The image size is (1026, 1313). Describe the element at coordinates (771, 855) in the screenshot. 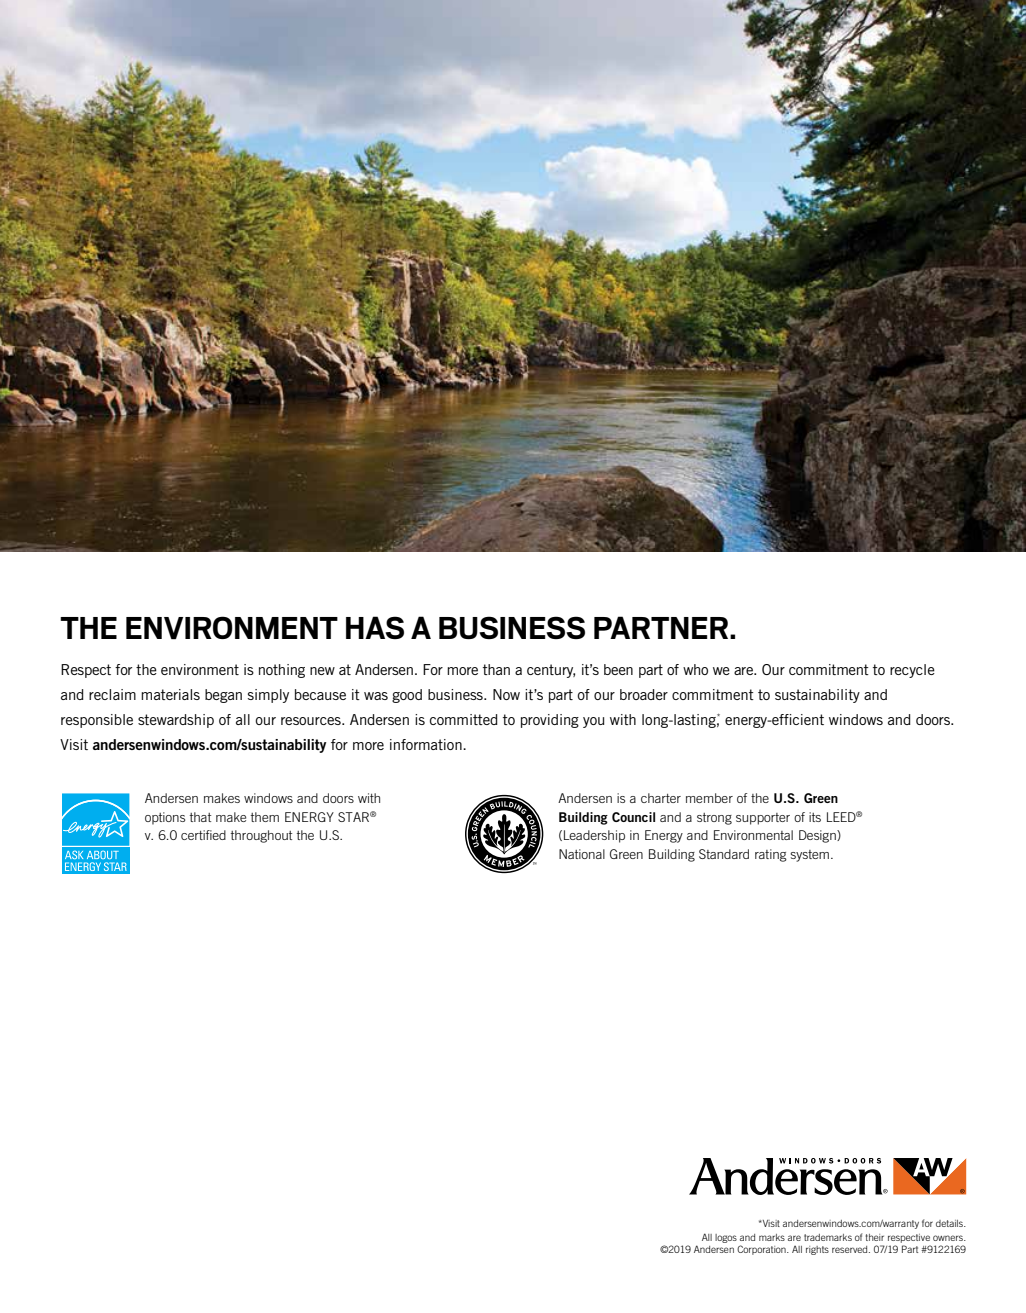

I see `rating` at that location.
